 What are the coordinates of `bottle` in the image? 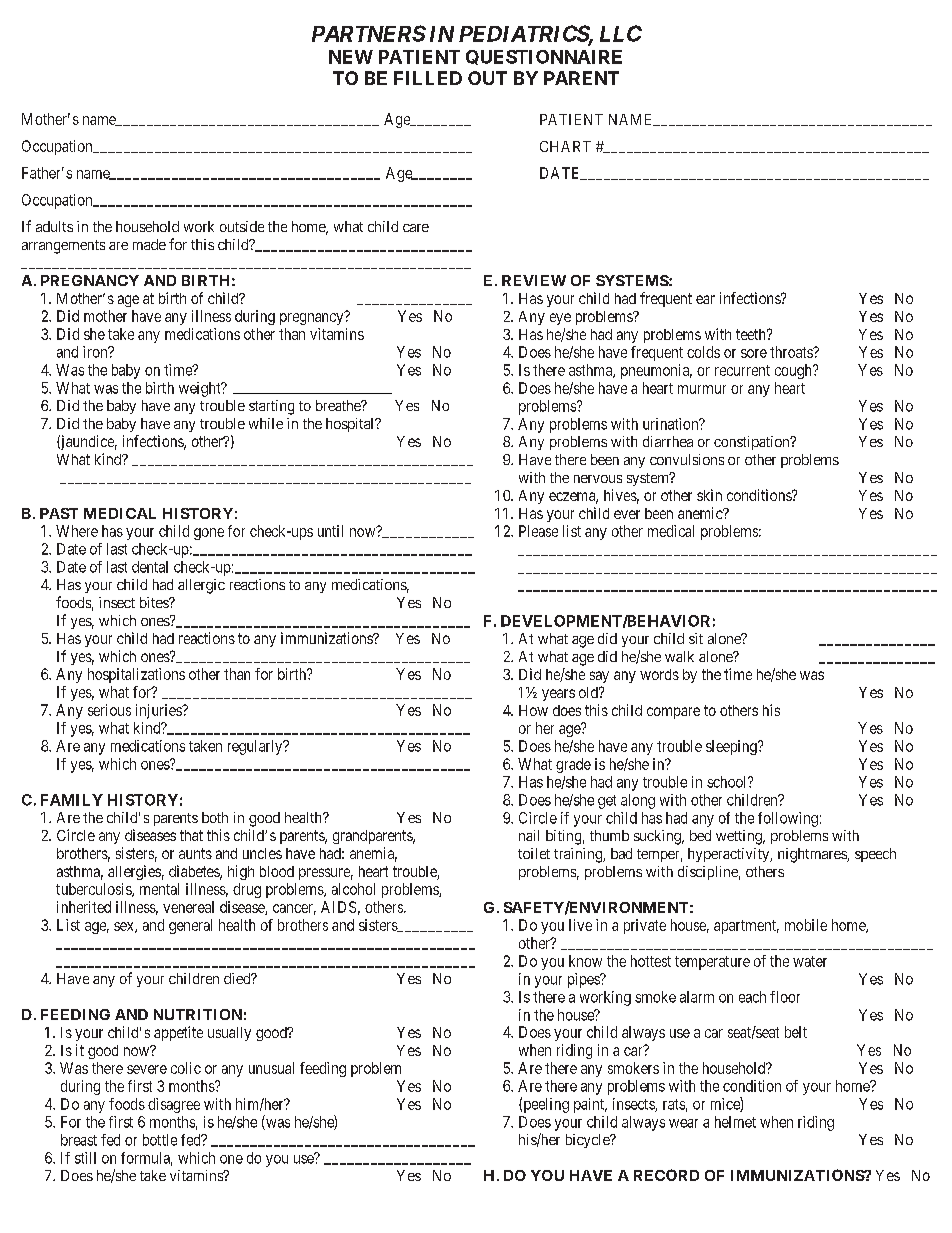 It's located at (160, 1140).
